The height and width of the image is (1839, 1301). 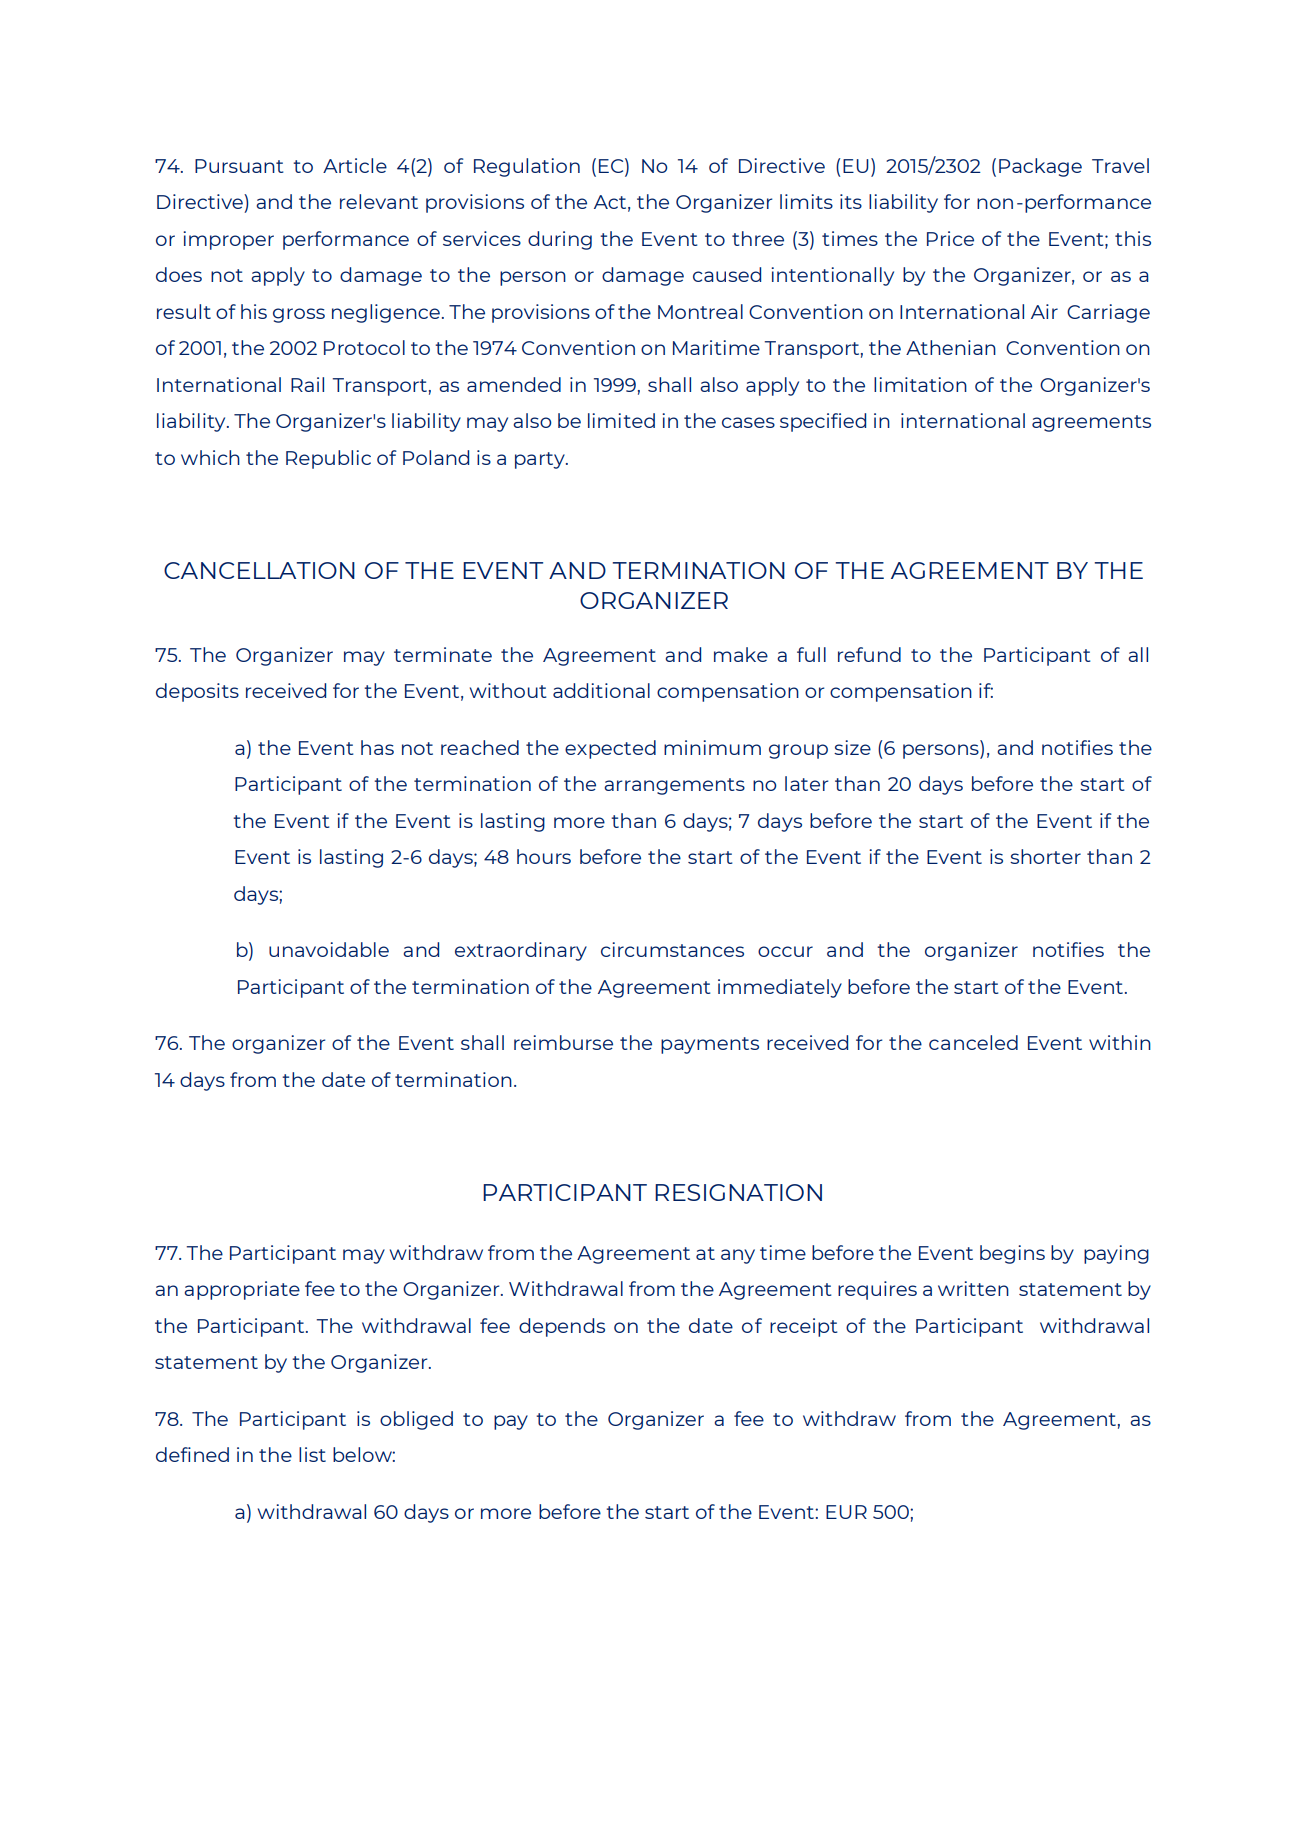 What do you see at coordinates (312, 1454) in the image?
I see `list` at bounding box center [312, 1454].
